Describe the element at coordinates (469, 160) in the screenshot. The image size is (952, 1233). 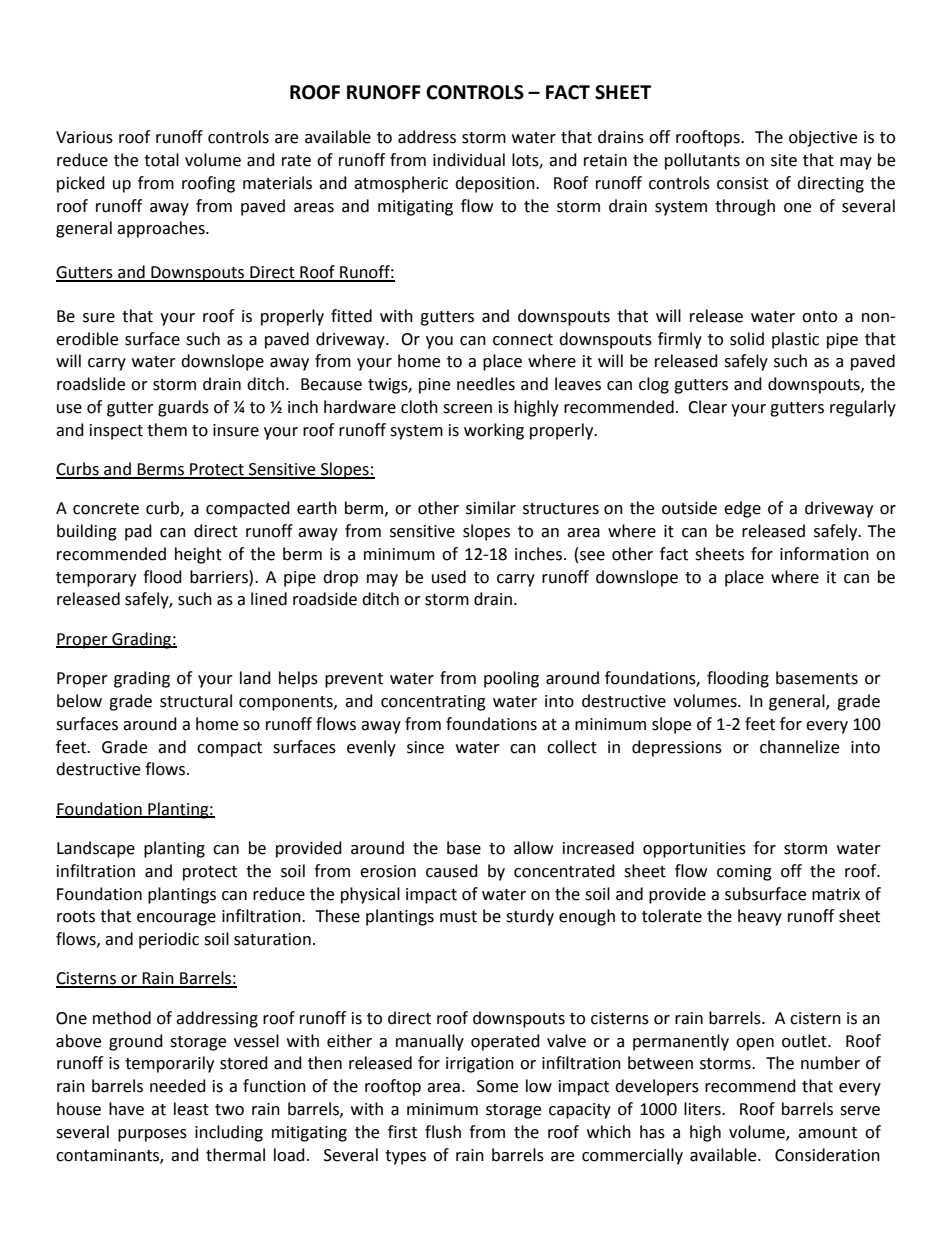
I see `individual` at that location.
